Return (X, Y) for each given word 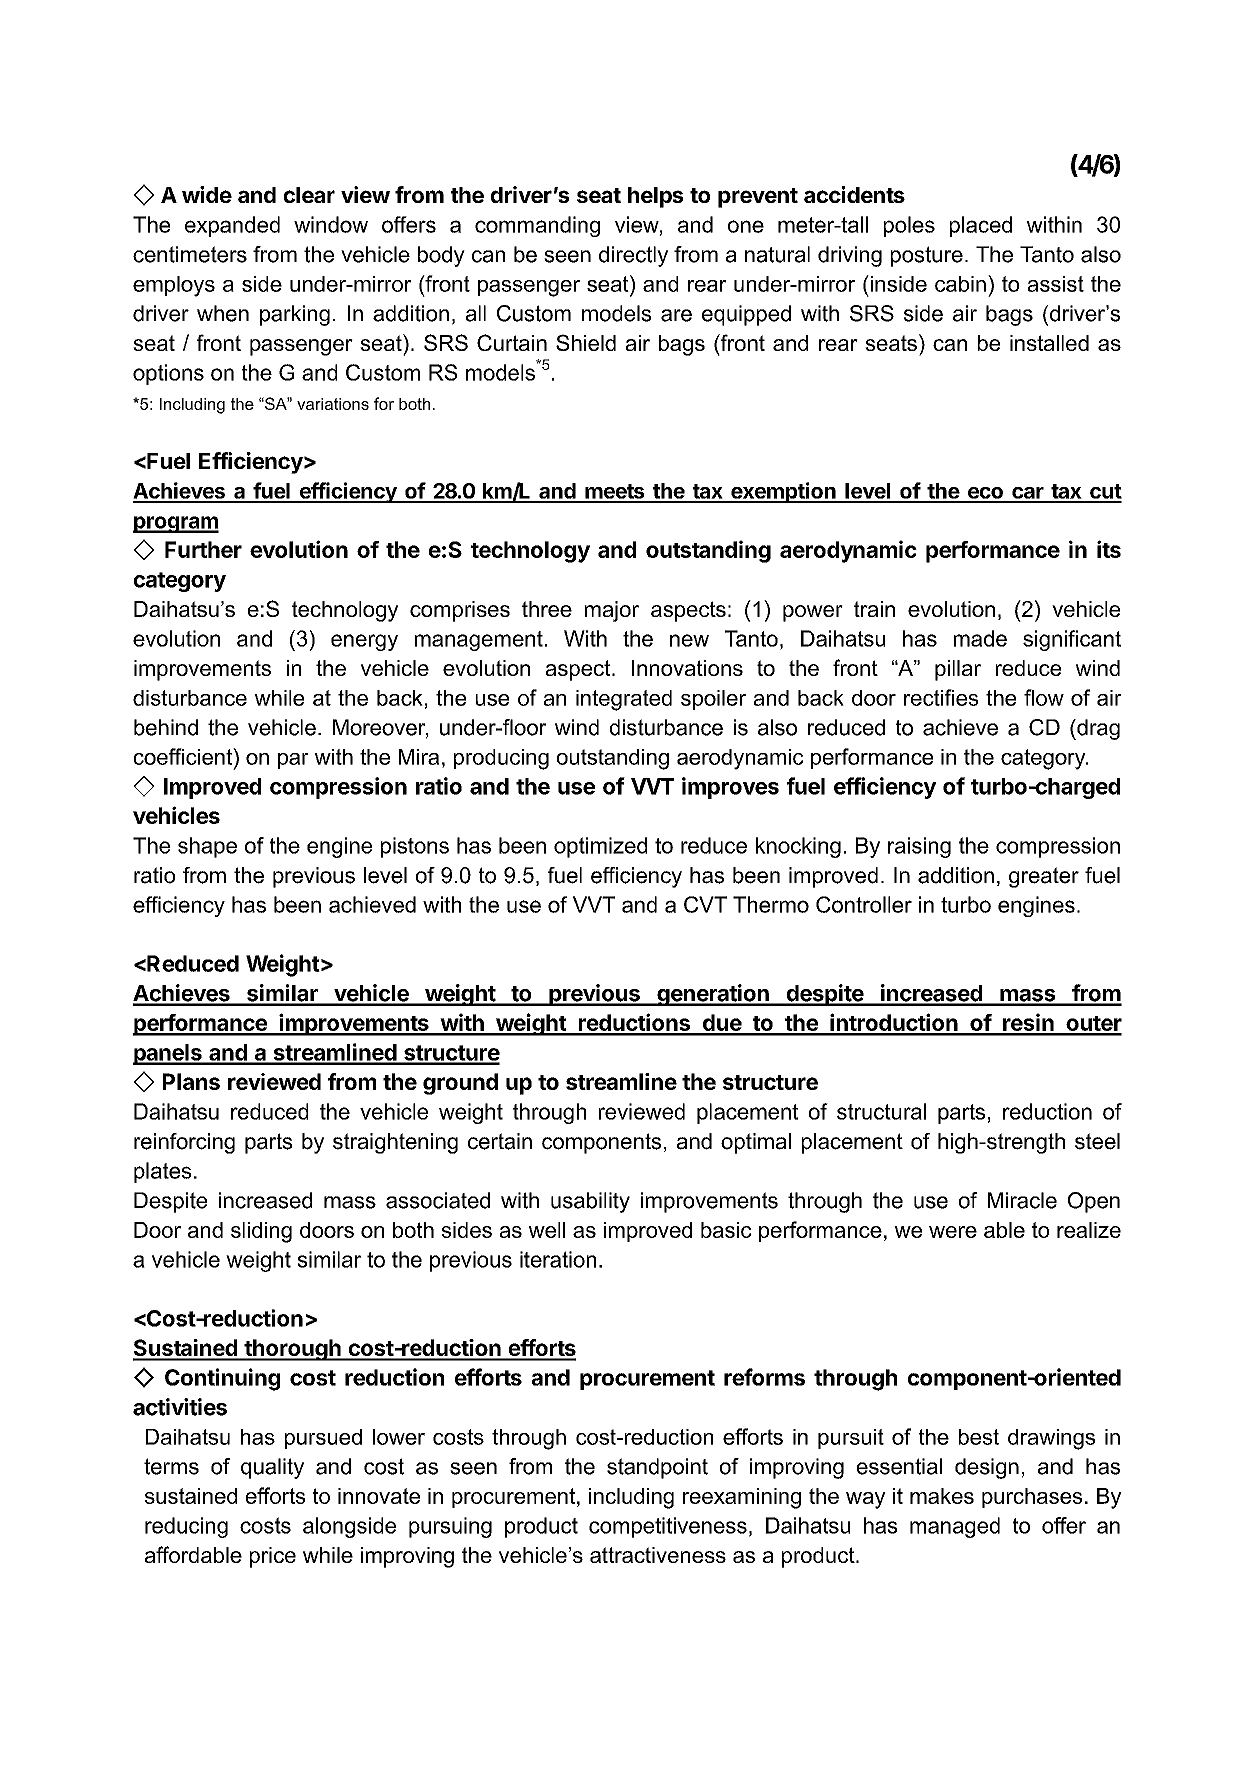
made (980, 638)
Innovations (687, 668)
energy (364, 642)
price (273, 1557)
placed (981, 226)
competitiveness (668, 1527)
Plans (191, 1081)
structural (881, 1111)
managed (955, 1527)
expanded (232, 226)
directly (633, 256)
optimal (756, 1143)
